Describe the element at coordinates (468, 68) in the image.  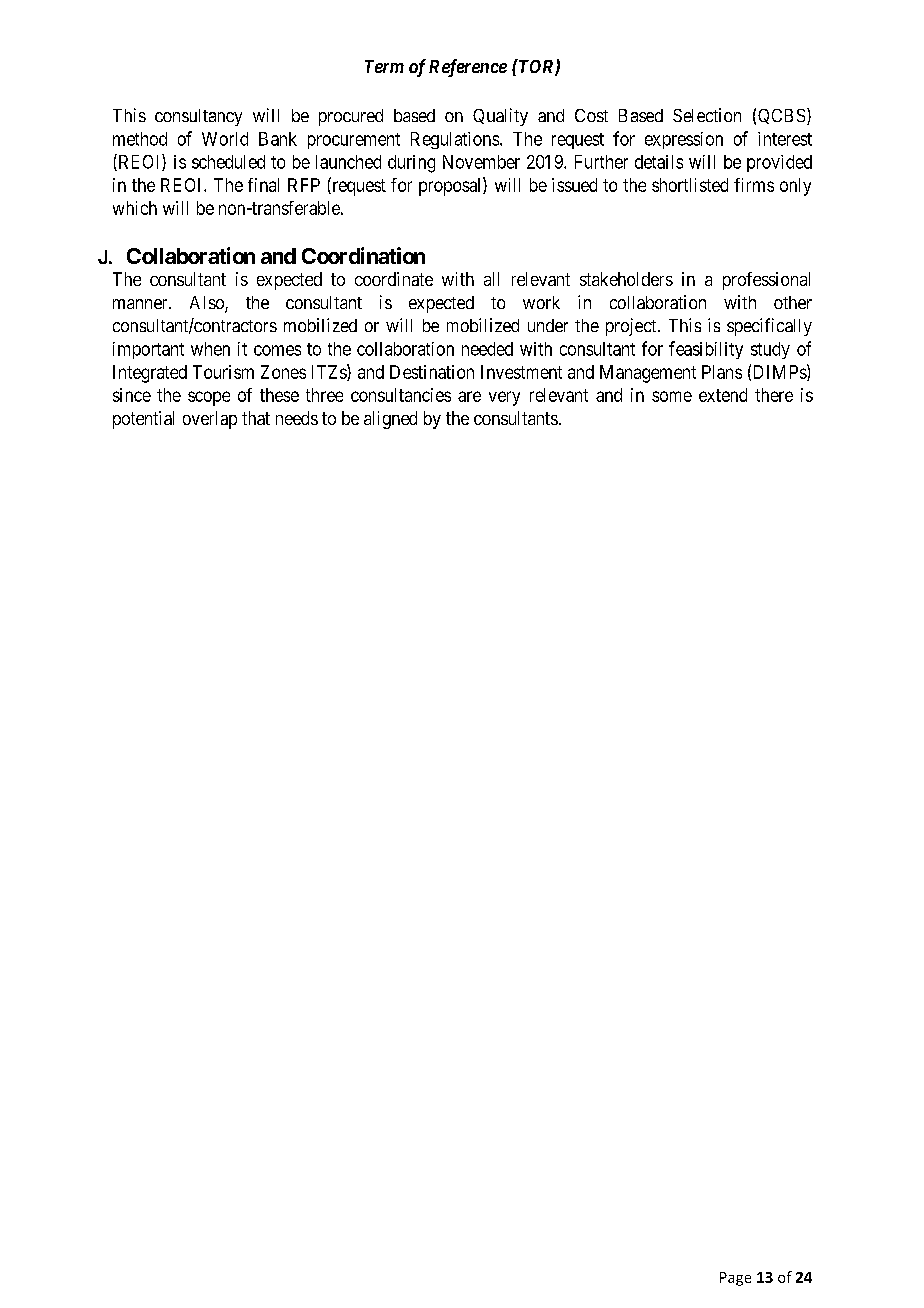
I see `Reference` at that location.
